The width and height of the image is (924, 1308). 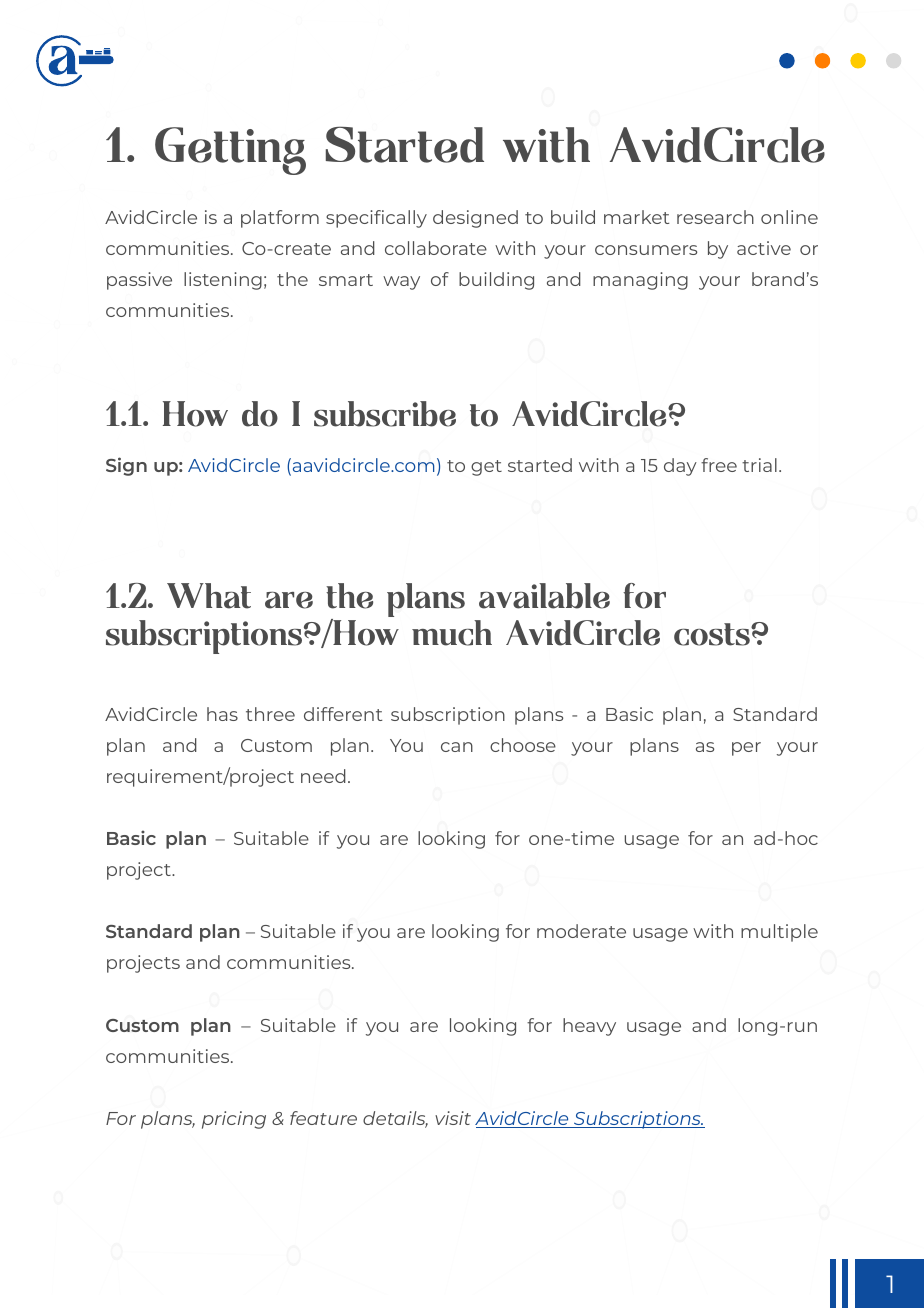 I want to click on much, so click(x=452, y=633).
